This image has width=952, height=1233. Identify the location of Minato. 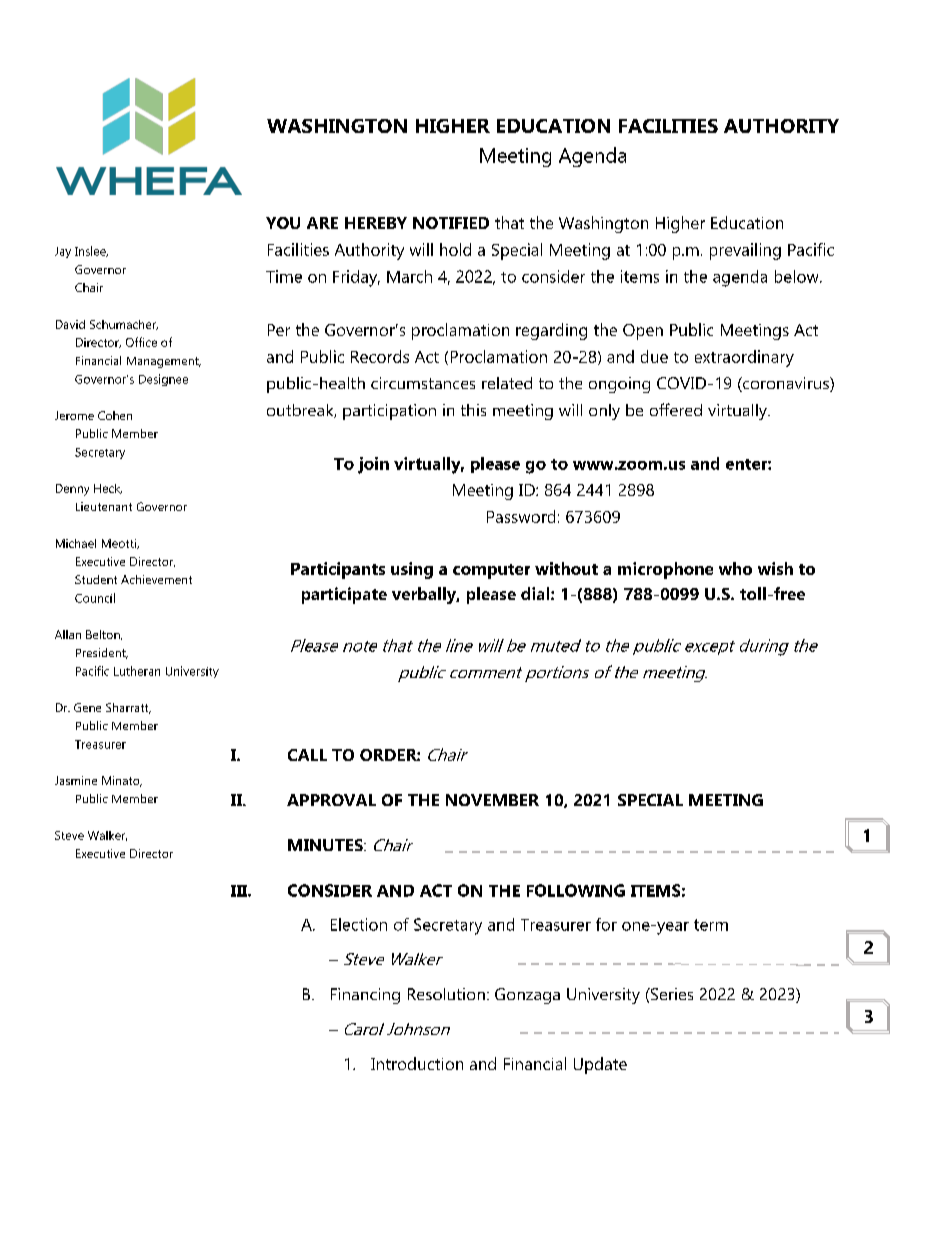
(122, 781).
